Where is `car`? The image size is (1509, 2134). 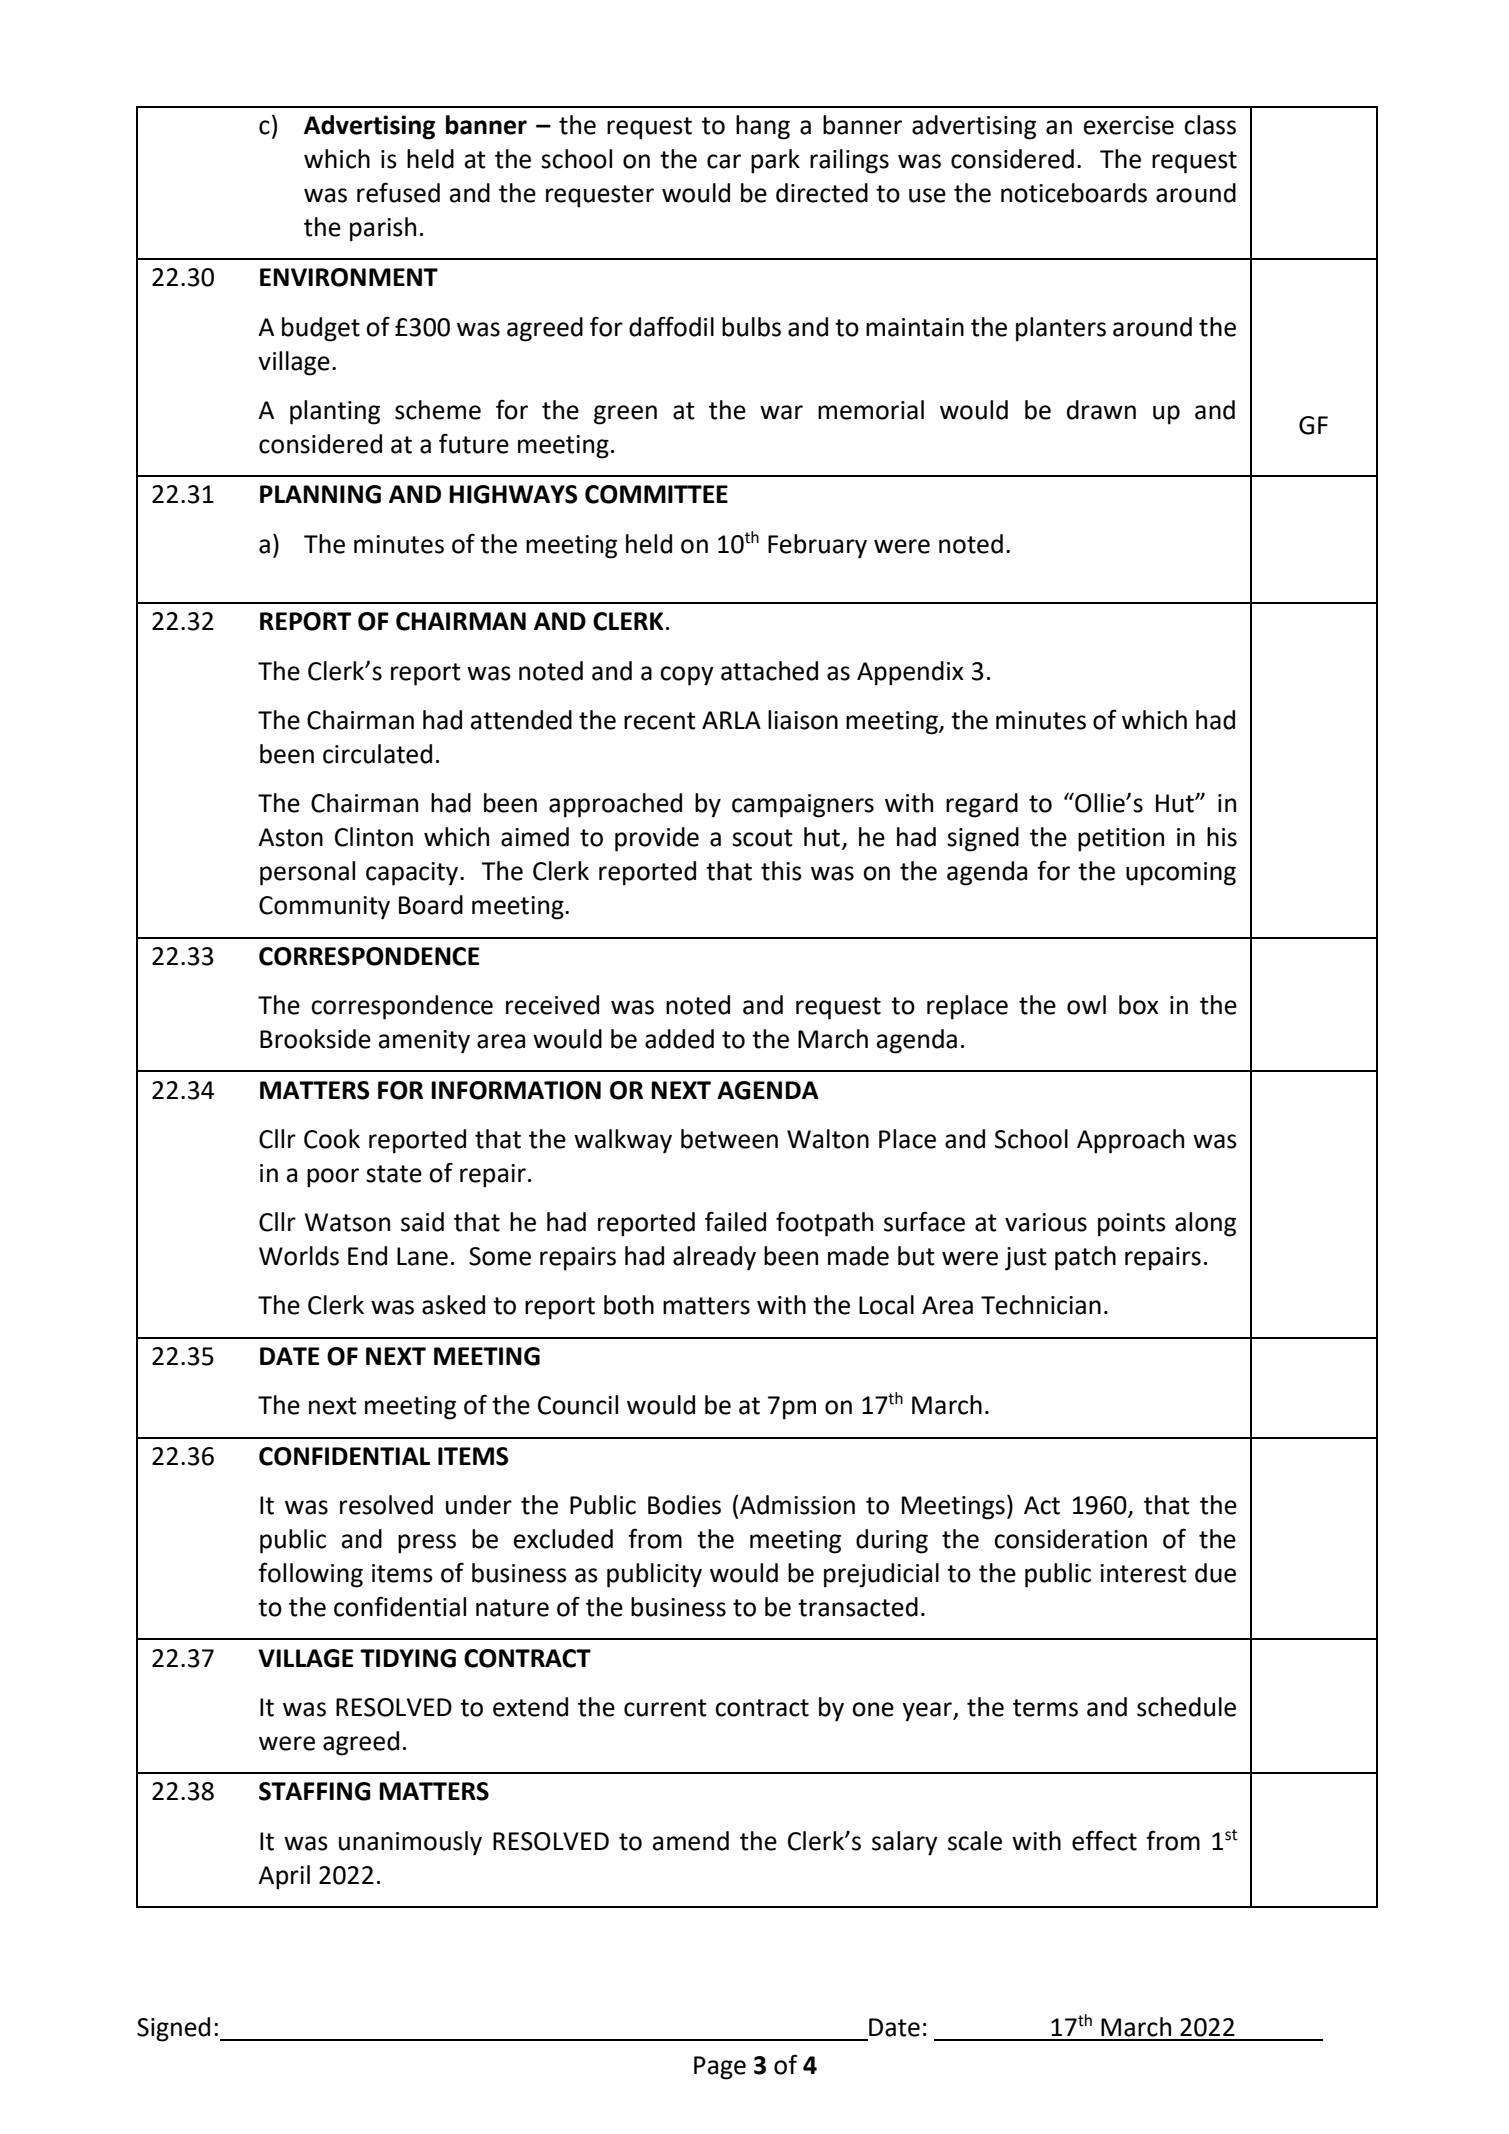
car is located at coordinates (724, 161).
